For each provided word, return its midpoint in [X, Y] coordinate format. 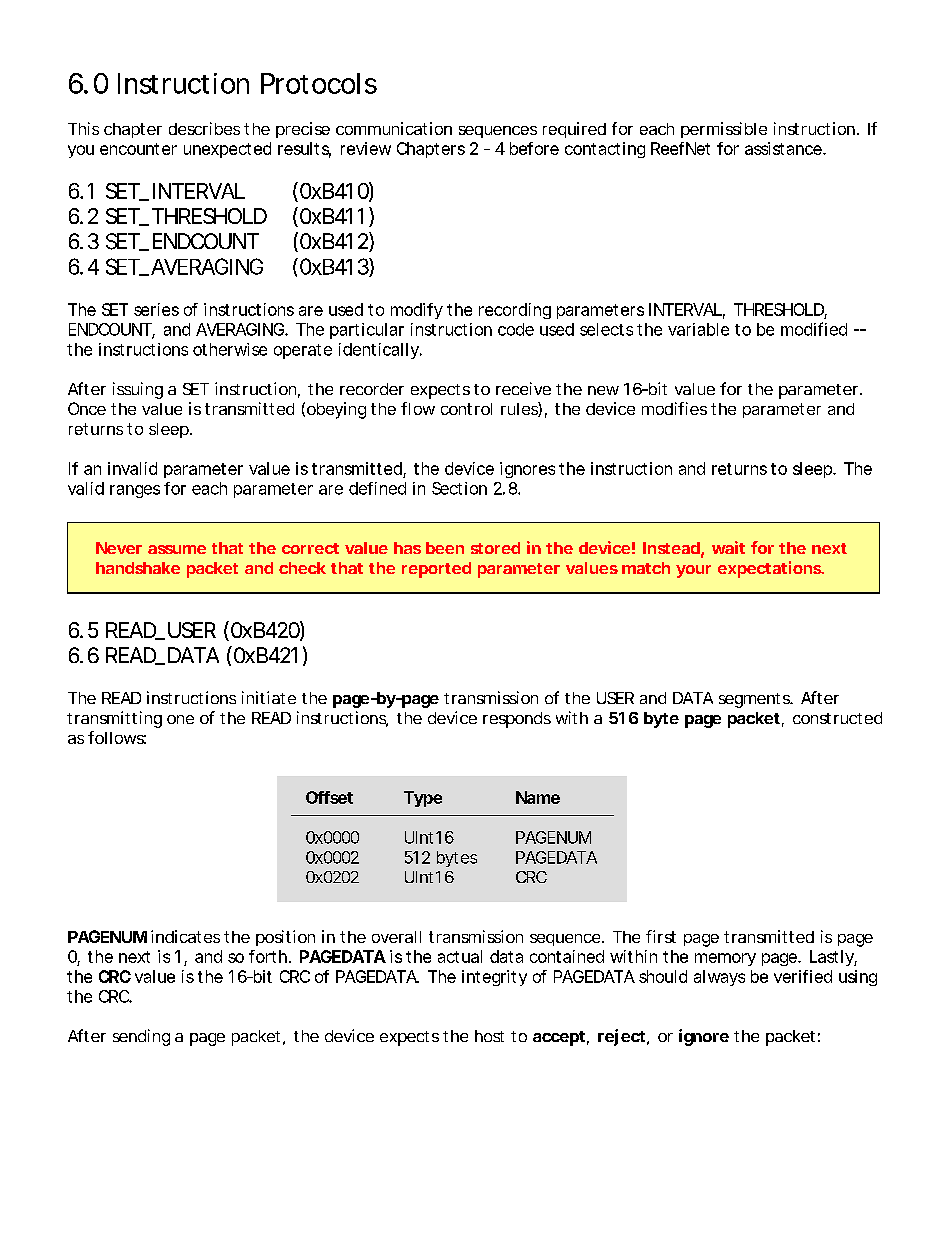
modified [814, 329]
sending [141, 1037]
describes [204, 128]
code [516, 329]
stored [495, 548]
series [156, 309]
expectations [770, 569]
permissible [724, 130]
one [180, 719]
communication [394, 128]
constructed [837, 718]
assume [177, 549]
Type [423, 799]
